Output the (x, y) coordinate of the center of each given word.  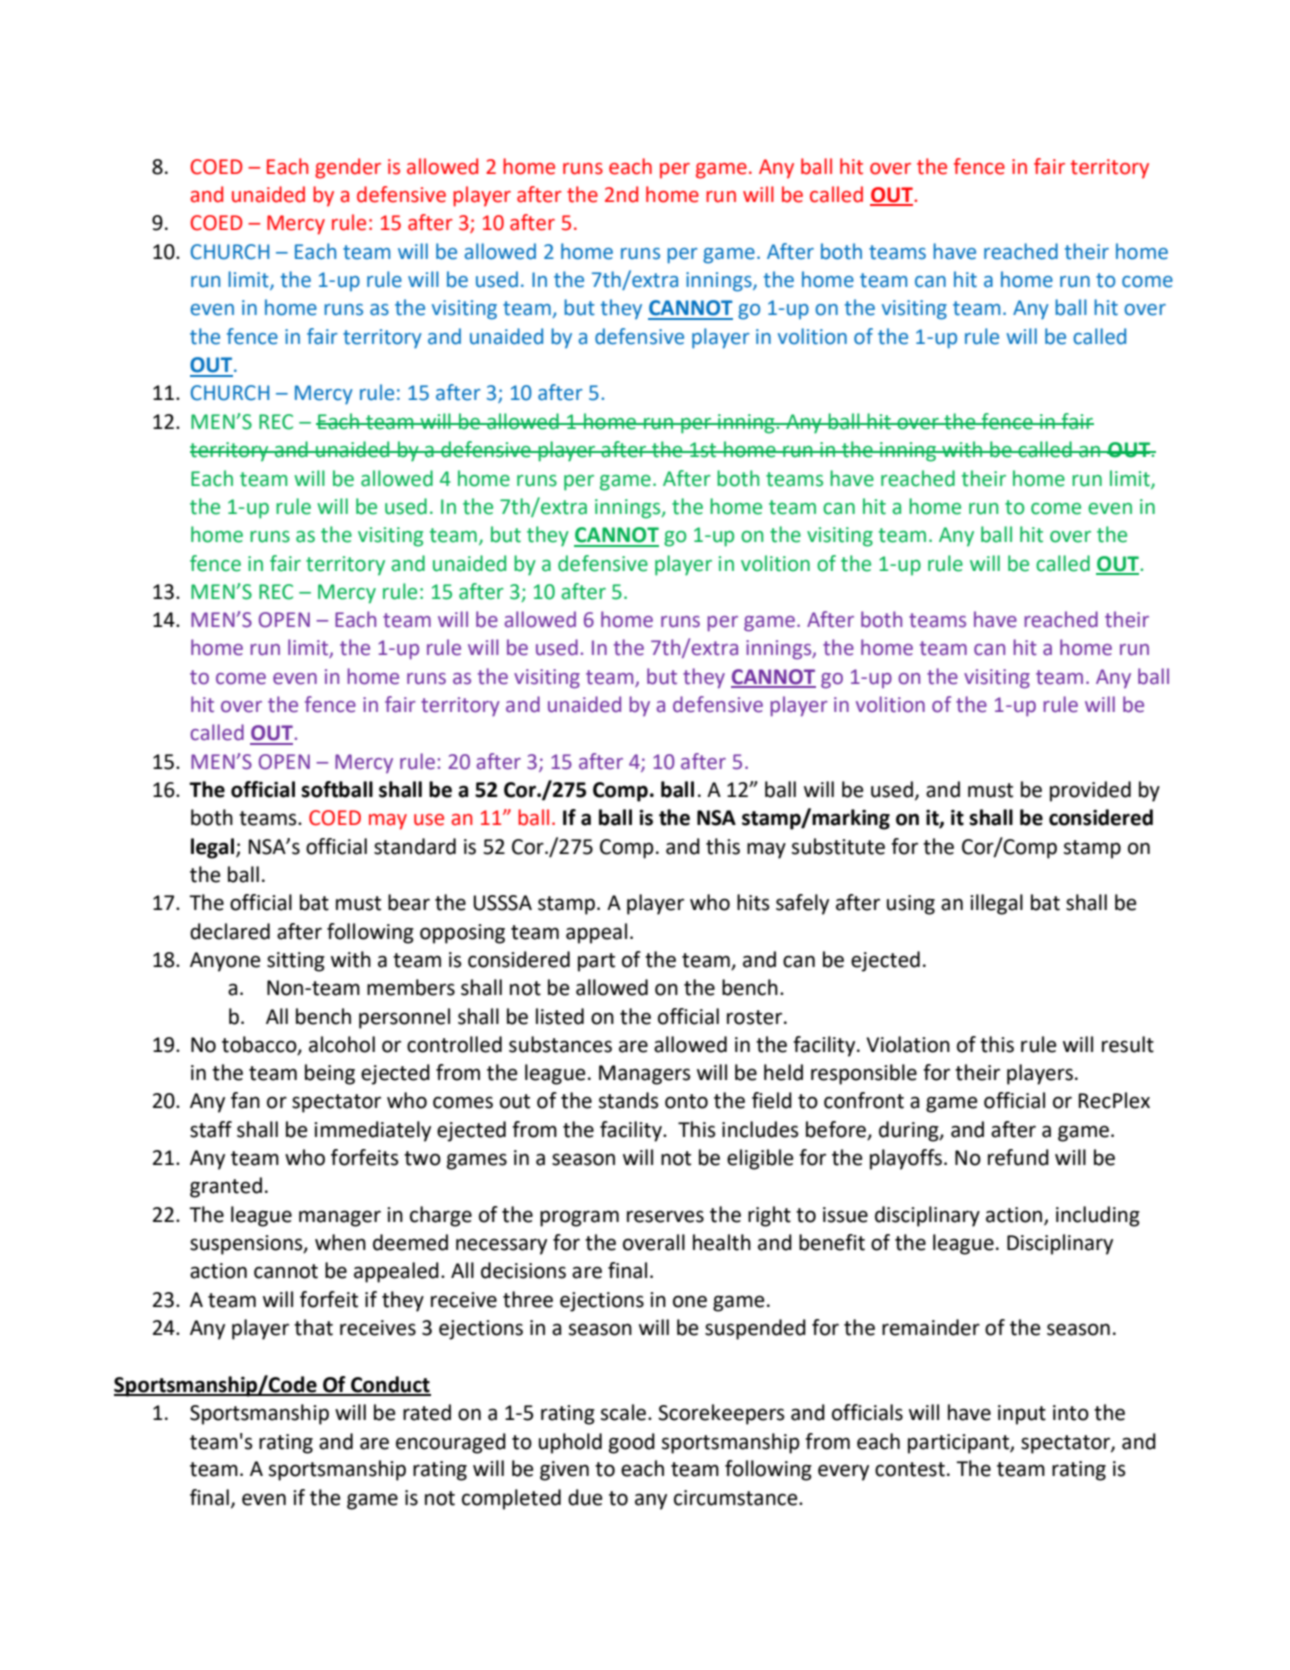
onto (686, 1101)
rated (427, 1412)
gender (348, 168)
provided (1090, 791)
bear (409, 902)
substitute (838, 846)
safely (802, 904)
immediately (372, 1131)
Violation (908, 1044)
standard (415, 846)
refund (1018, 1157)
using (911, 905)
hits (753, 902)
